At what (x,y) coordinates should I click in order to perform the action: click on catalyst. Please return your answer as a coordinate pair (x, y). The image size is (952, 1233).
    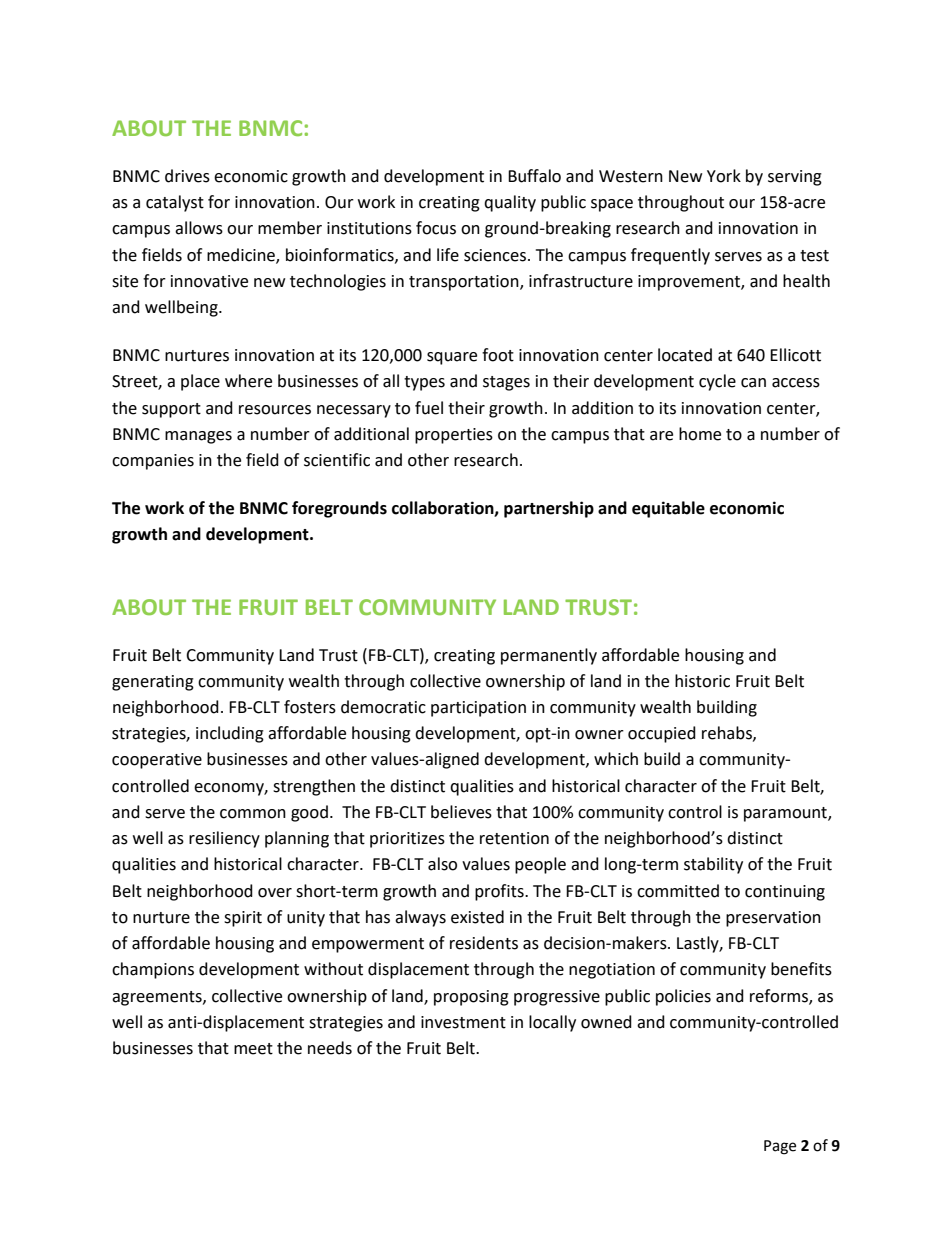
    Looking at the image, I should click on (175, 203).
